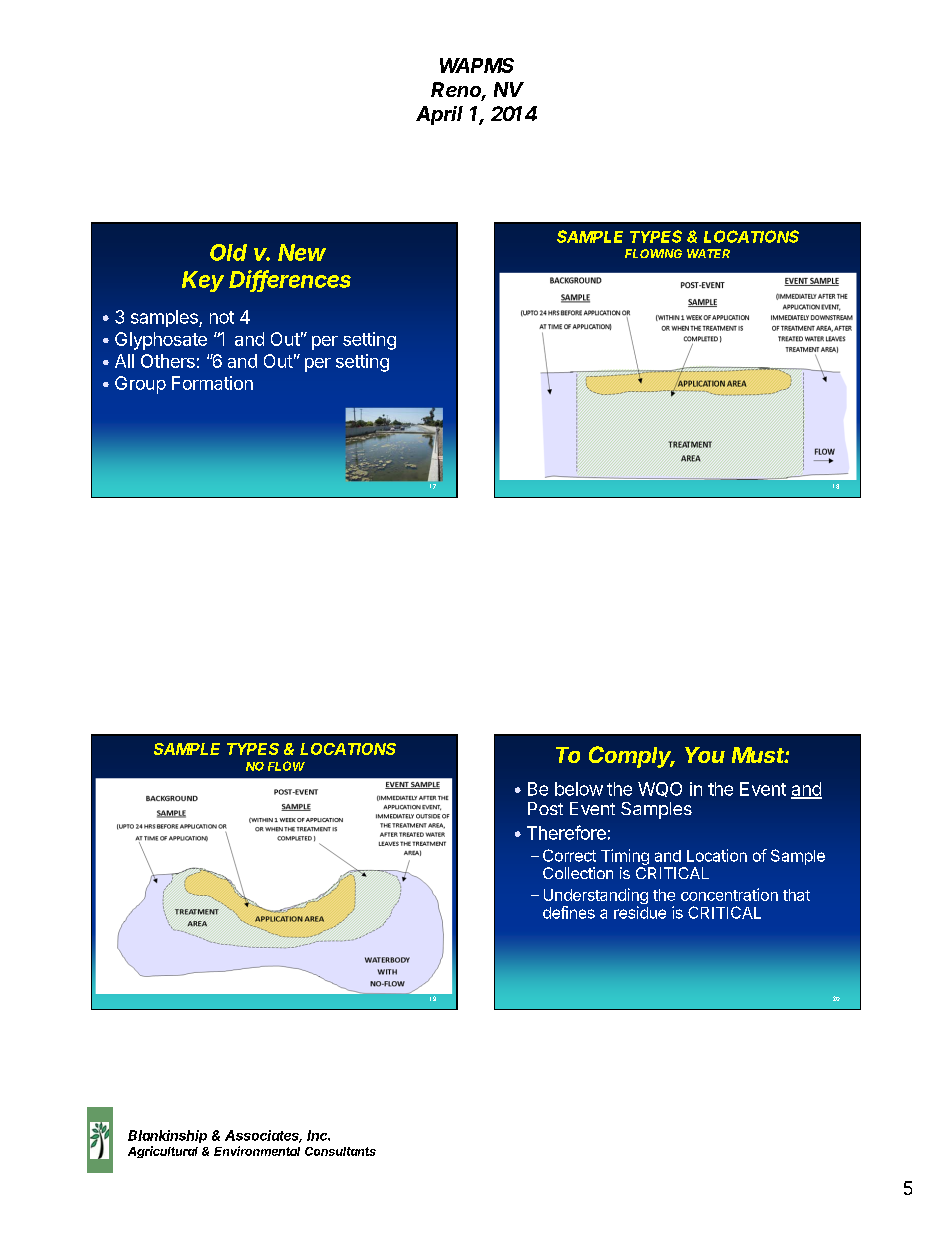 This document has width=952, height=1233. What do you see at coordinates (579, 789) in the document?
I see `below` at bounding box center [579, 789].
